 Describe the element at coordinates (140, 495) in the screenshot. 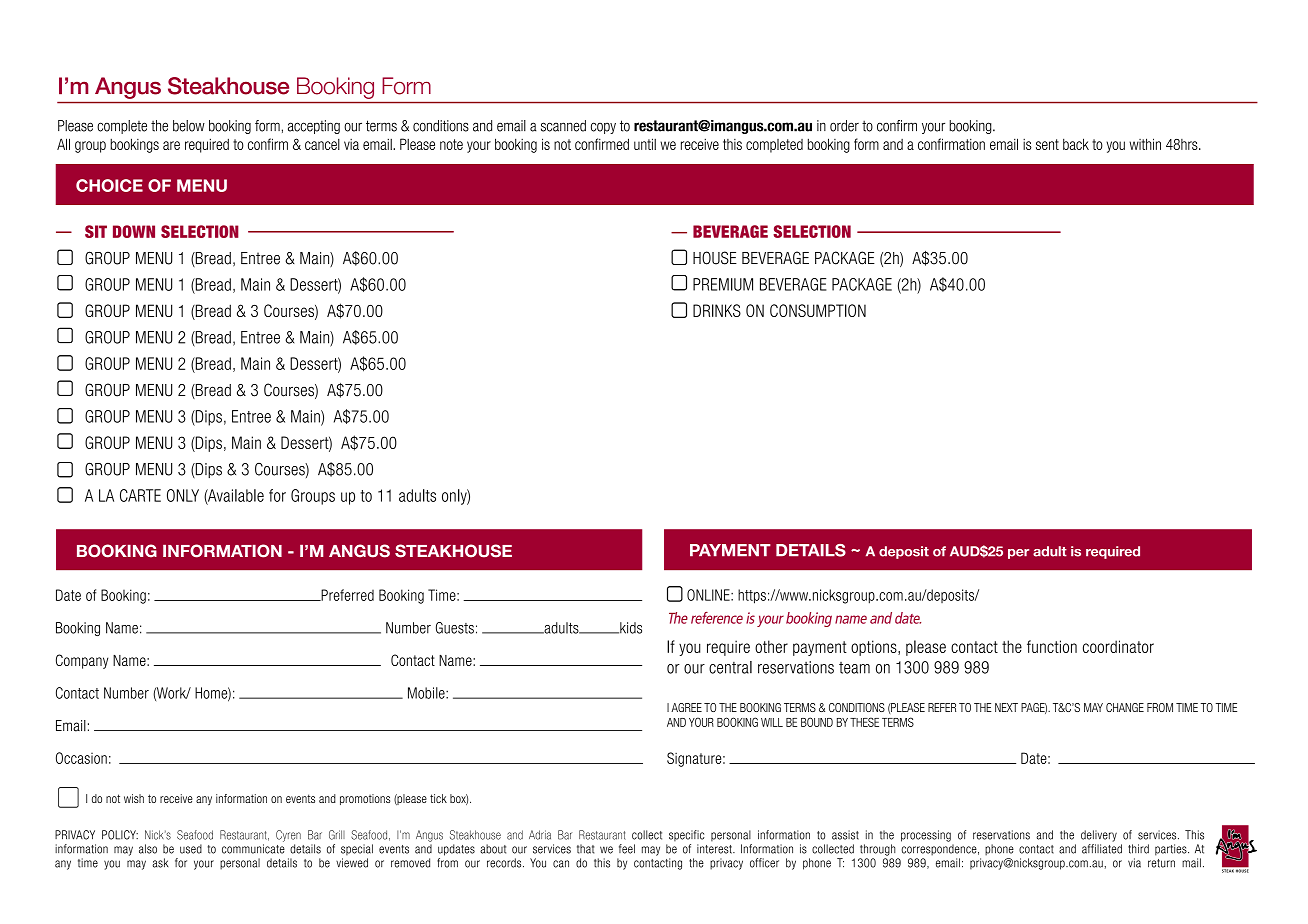

I see `CARTE` at that location.
